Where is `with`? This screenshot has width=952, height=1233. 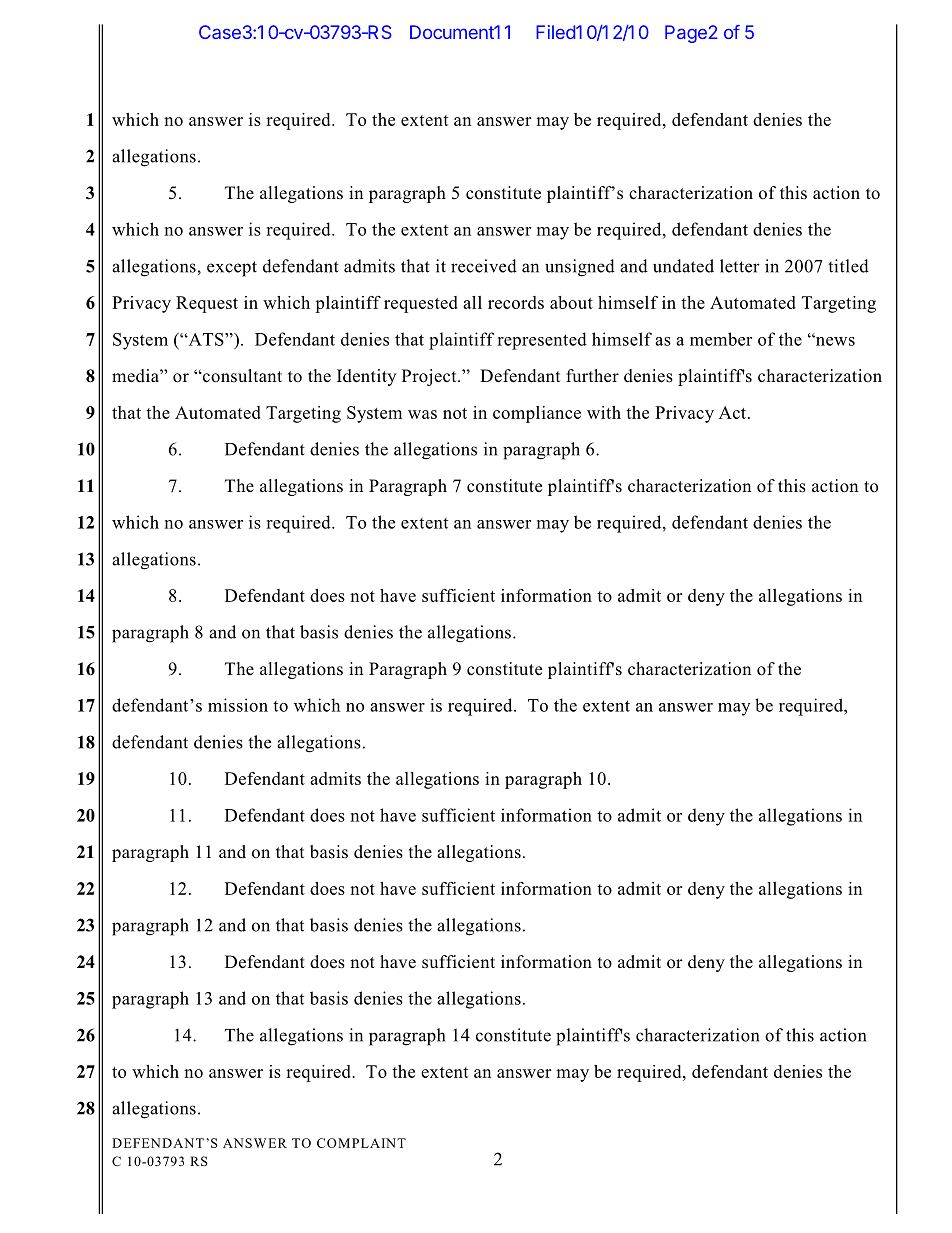 with is located at coordinates (604, 412).
